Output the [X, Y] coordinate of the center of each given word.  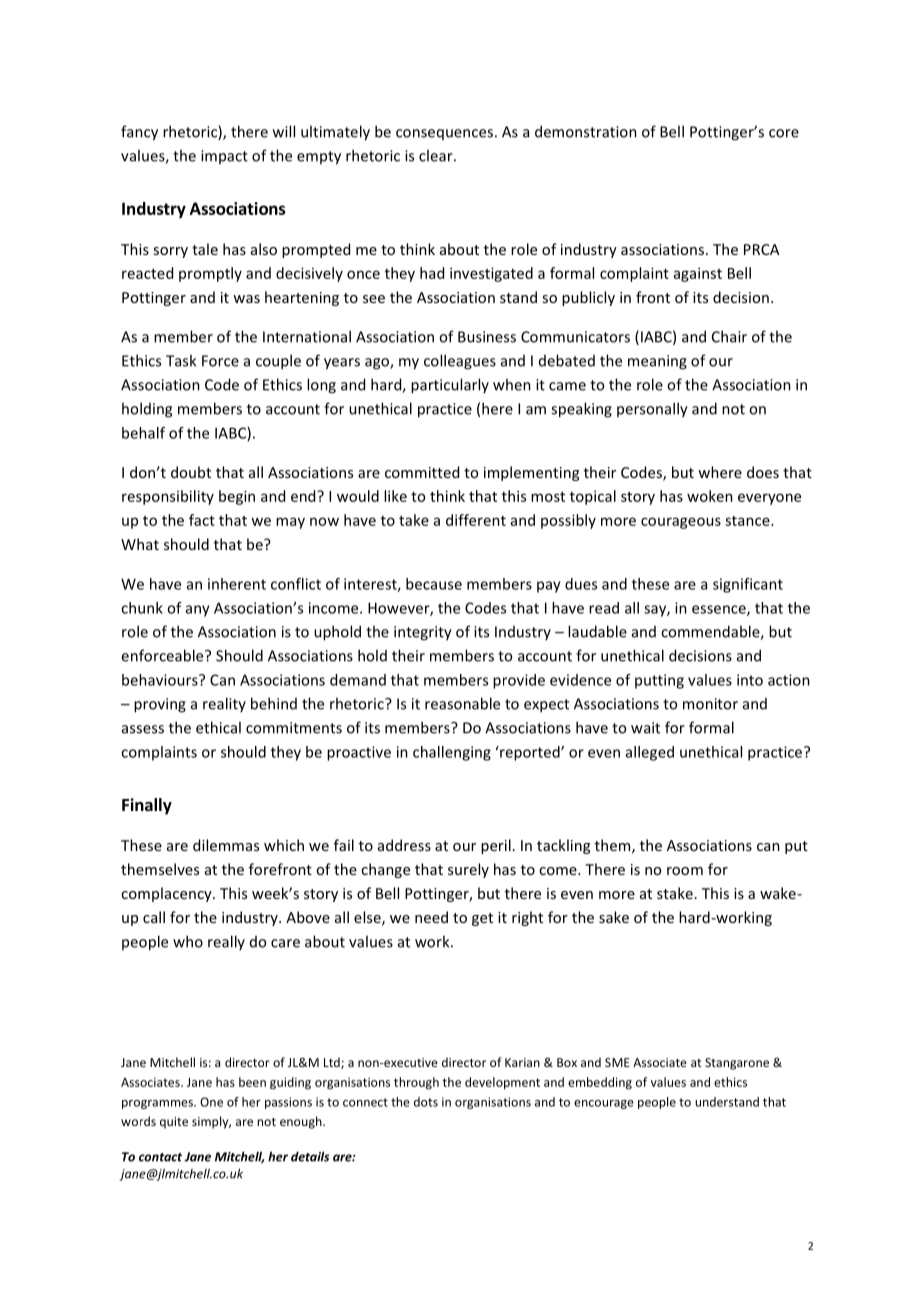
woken [710, 496]
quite [174, 1123]
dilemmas [226, 845]
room [685, 871]
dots [426, 1102]
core [784, 133]
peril [496, 846]
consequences [444, 134]
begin [237, 497]
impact [224, 157]
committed [422, 472]
